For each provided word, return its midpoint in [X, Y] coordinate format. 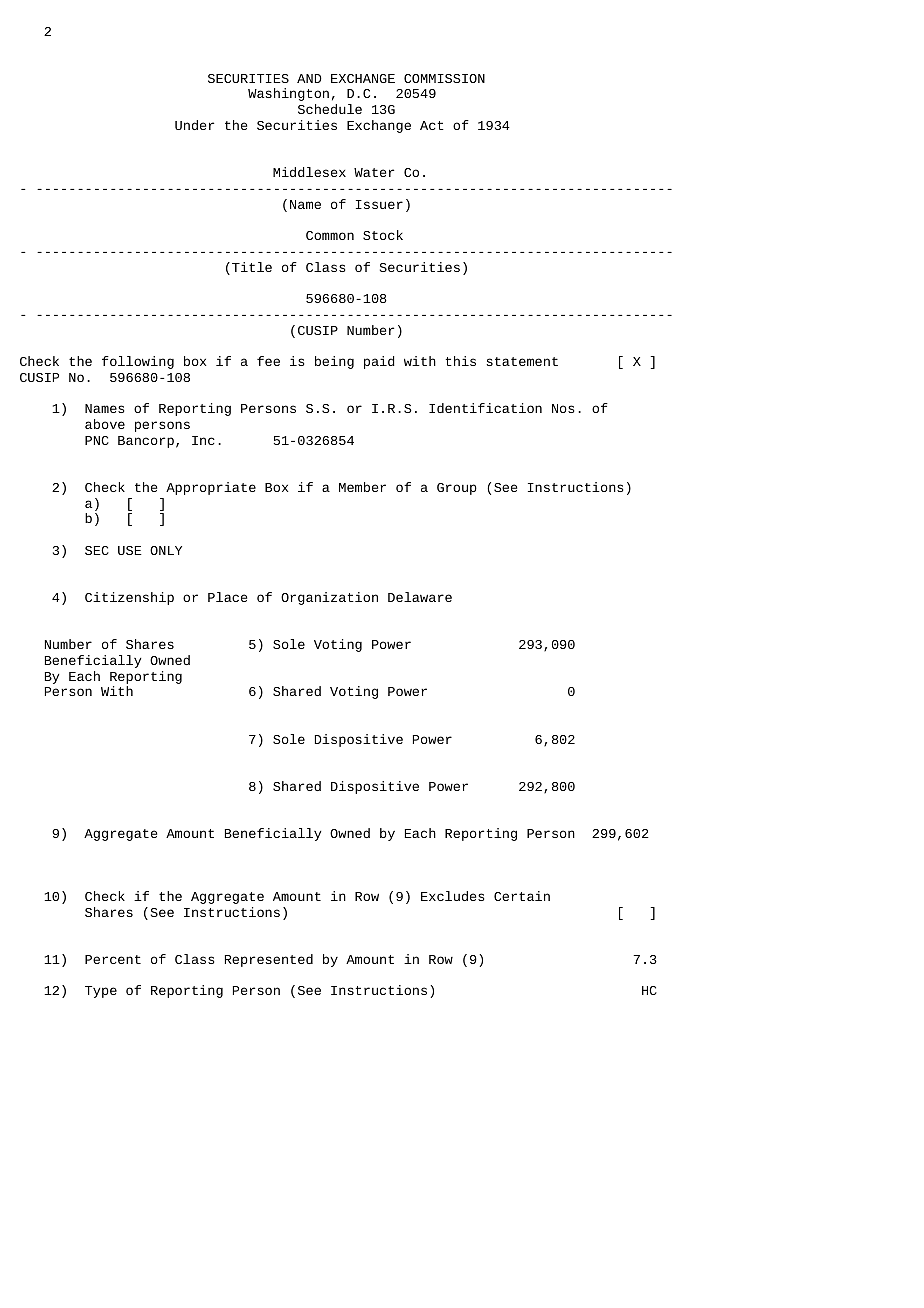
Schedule [330, 109]
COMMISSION [444, 78]
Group [457, 489]
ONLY [166, 550]
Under [194, 125]
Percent [113, 959]
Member [362, 487]
